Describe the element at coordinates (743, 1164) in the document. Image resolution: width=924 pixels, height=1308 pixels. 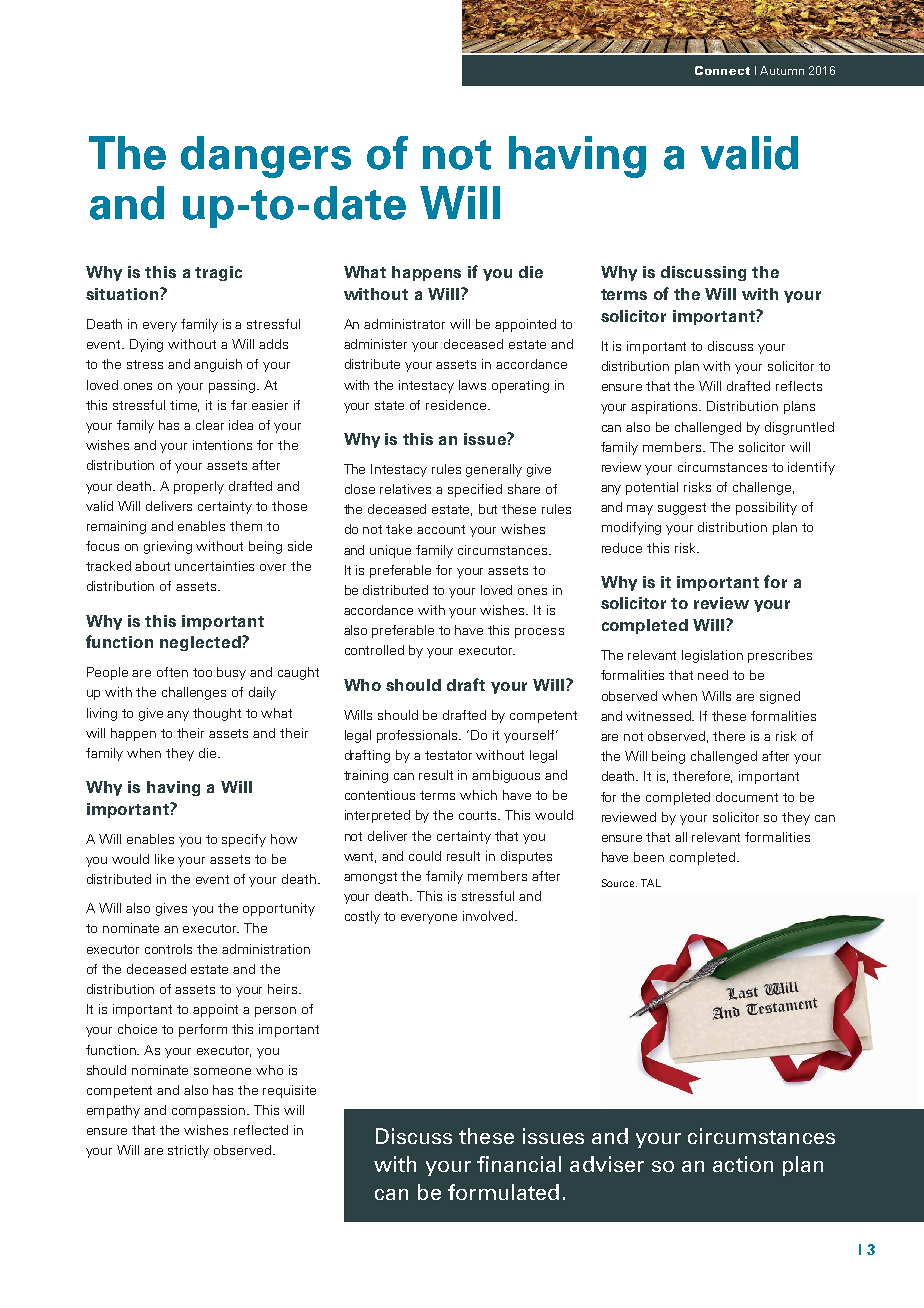
I see `action` at that location.
